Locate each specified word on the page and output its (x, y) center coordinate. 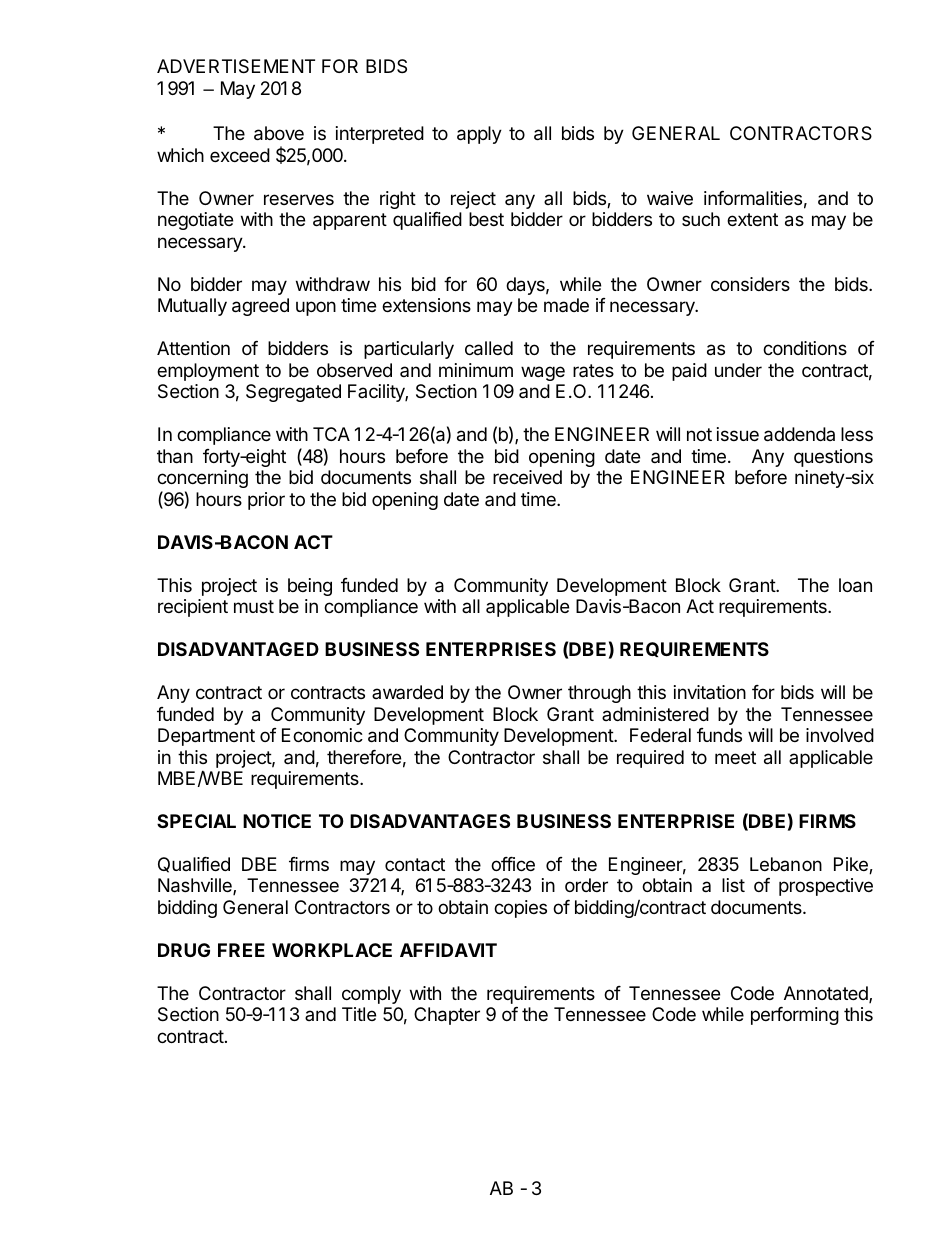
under (738, 370)
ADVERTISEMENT (236, 66)
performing (795, 1016)
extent (752, 219)
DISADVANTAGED (238, 649)
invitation (710, 692)
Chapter (447, 1016)
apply (479, 135)
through (599, 694)
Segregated (293, 393)
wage (543, 373)
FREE (241, 950)
